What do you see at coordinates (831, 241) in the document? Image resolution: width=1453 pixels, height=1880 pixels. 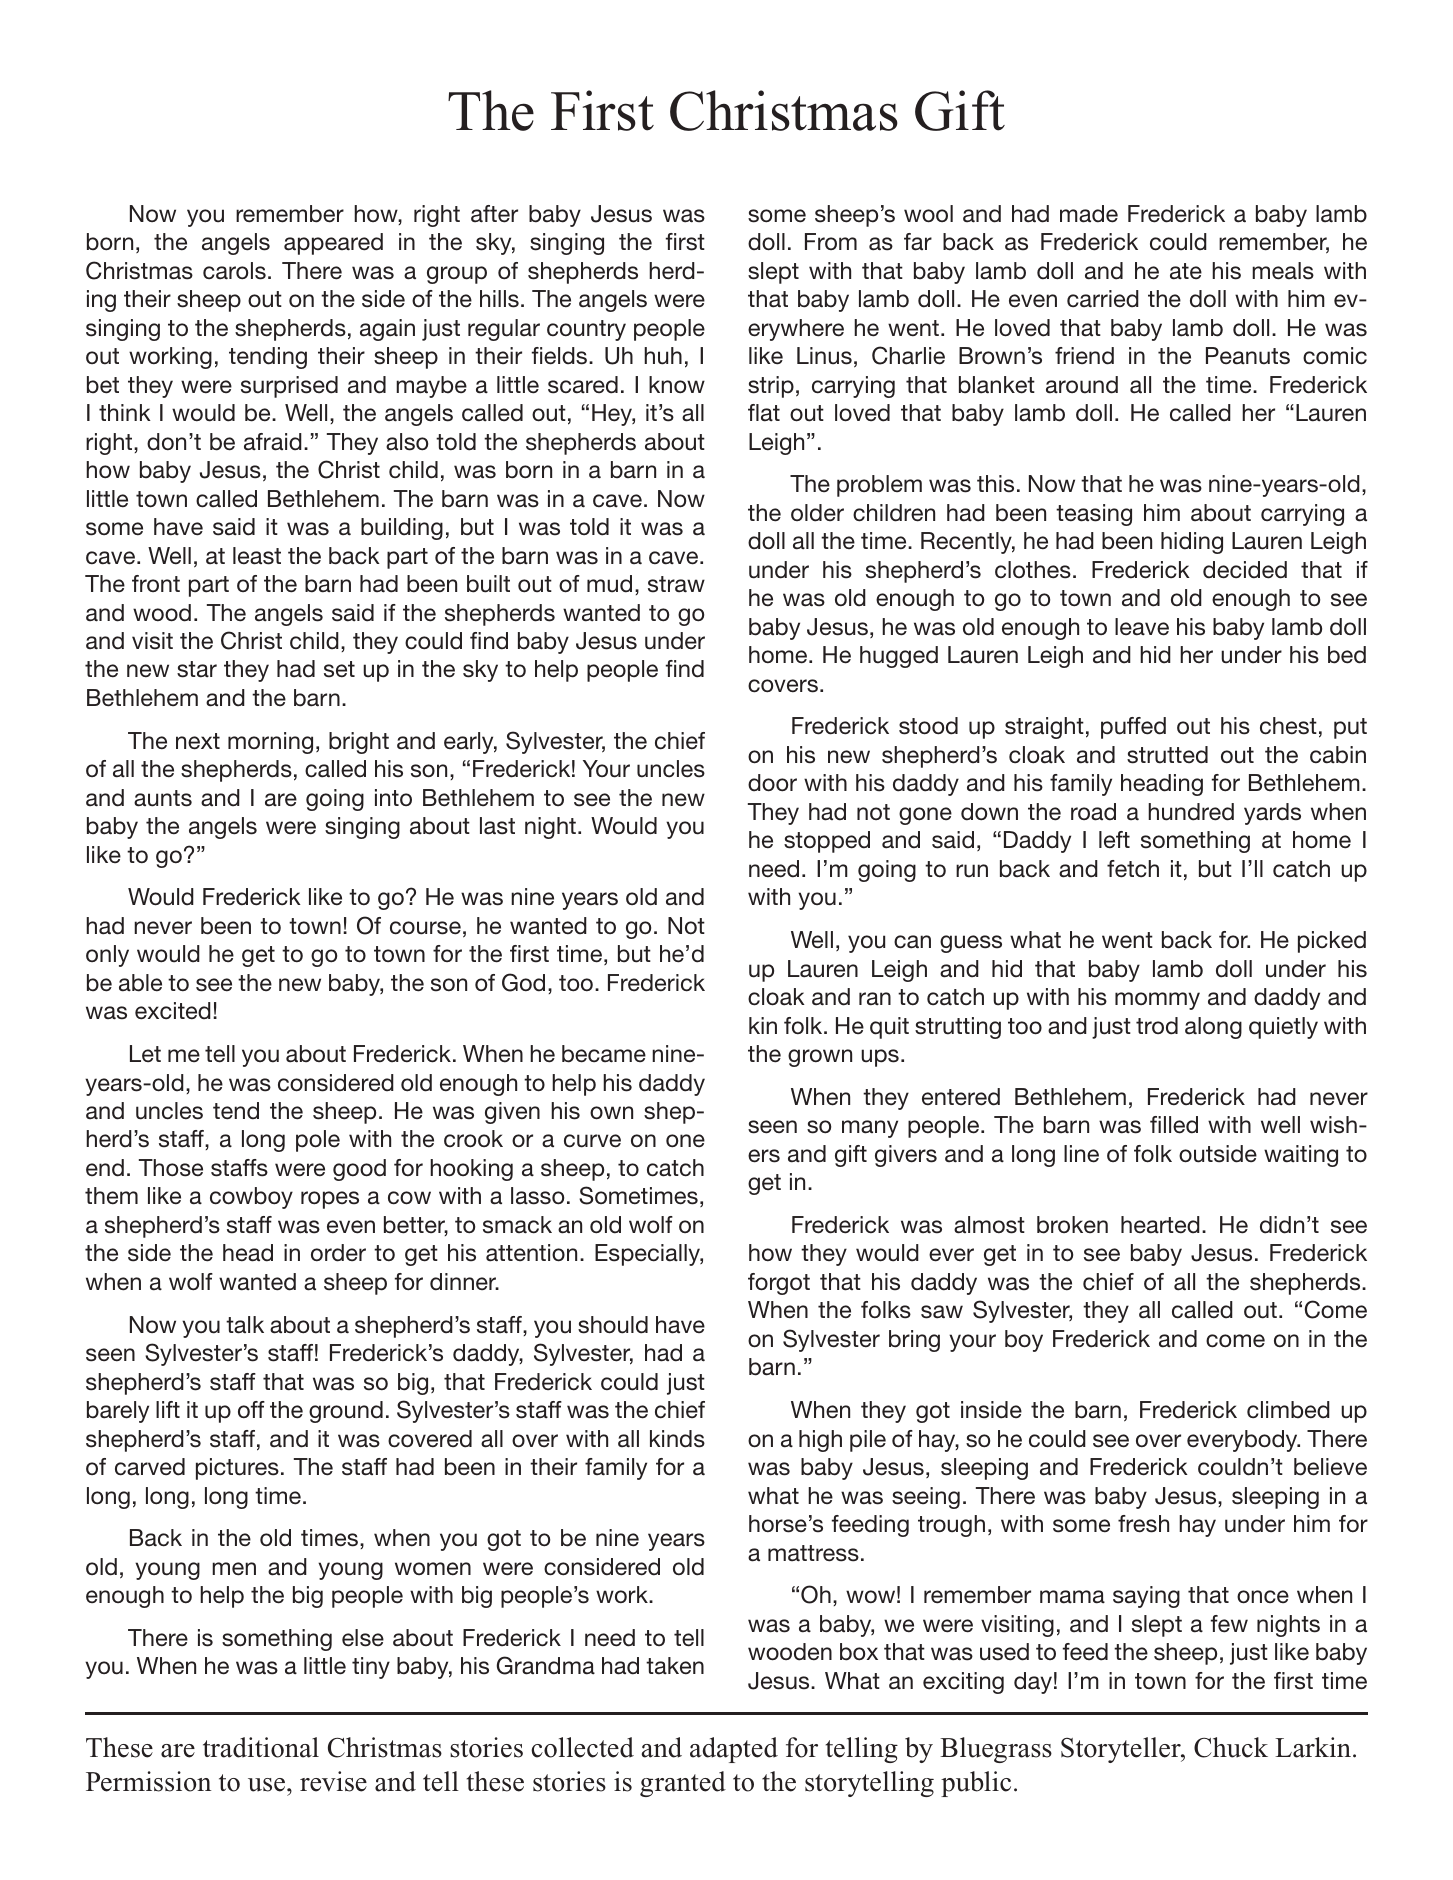 I see `From` at bounding box center [831, 241].
